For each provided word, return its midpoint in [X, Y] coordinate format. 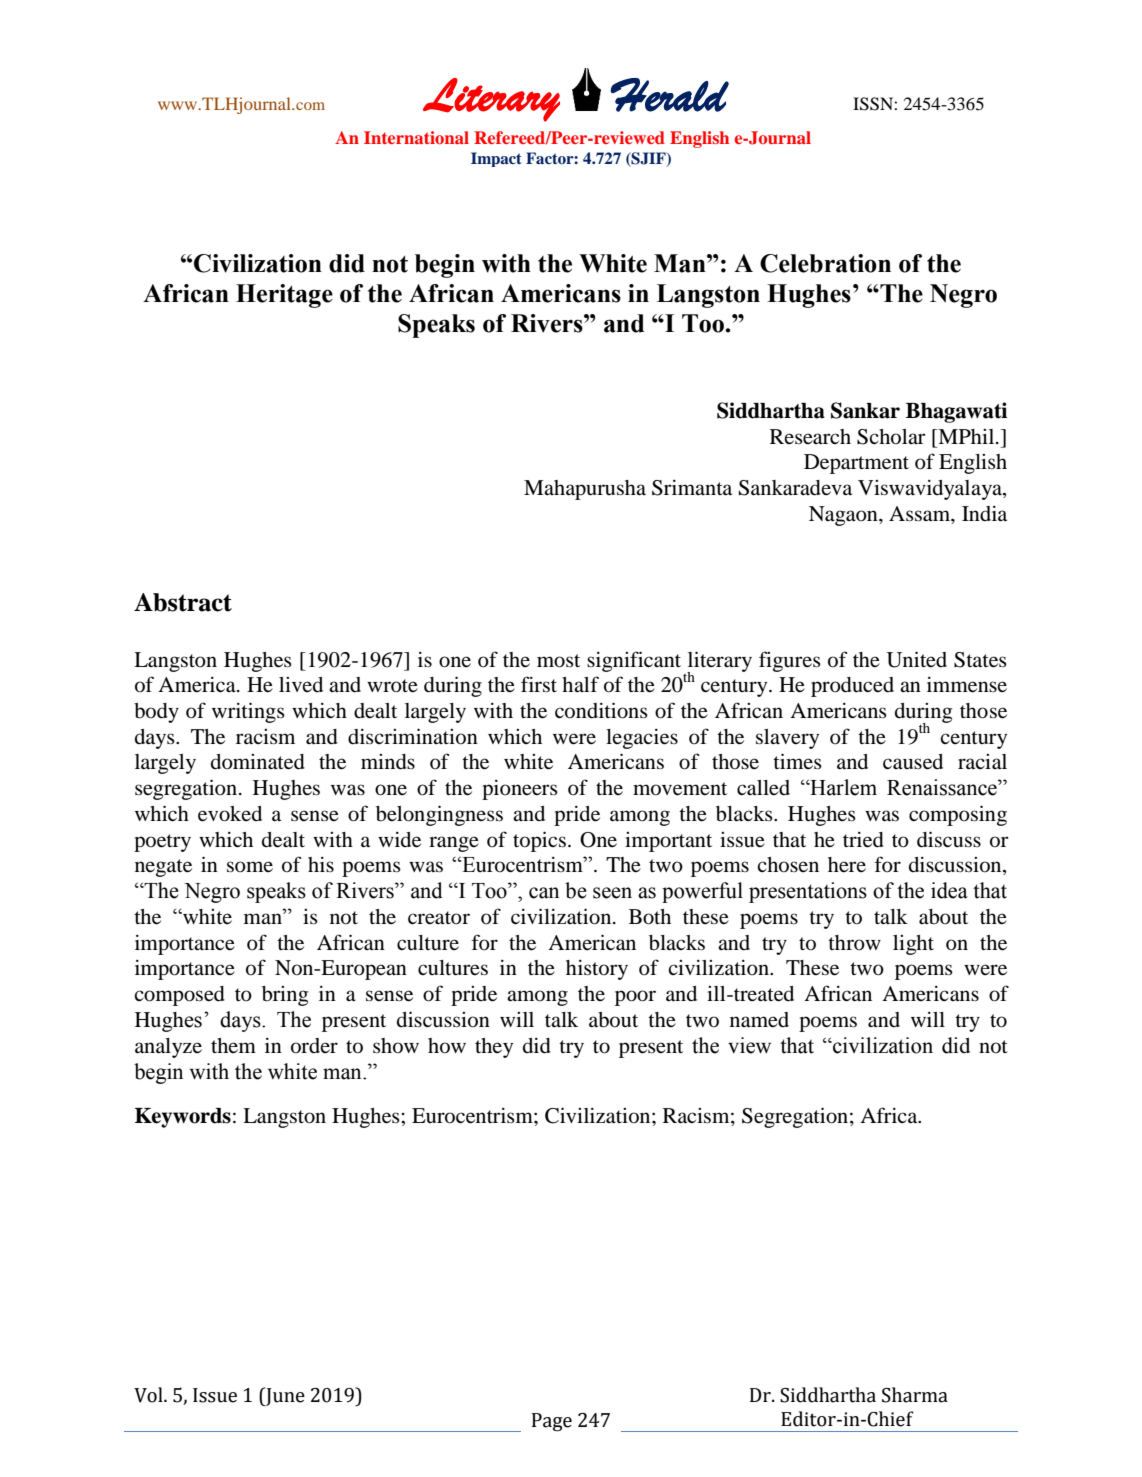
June [284, 1396]
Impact [496, 159]
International [416, 137]
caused [913, 762]
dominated [258, 762]
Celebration [825, 263]
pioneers [520, 790]
